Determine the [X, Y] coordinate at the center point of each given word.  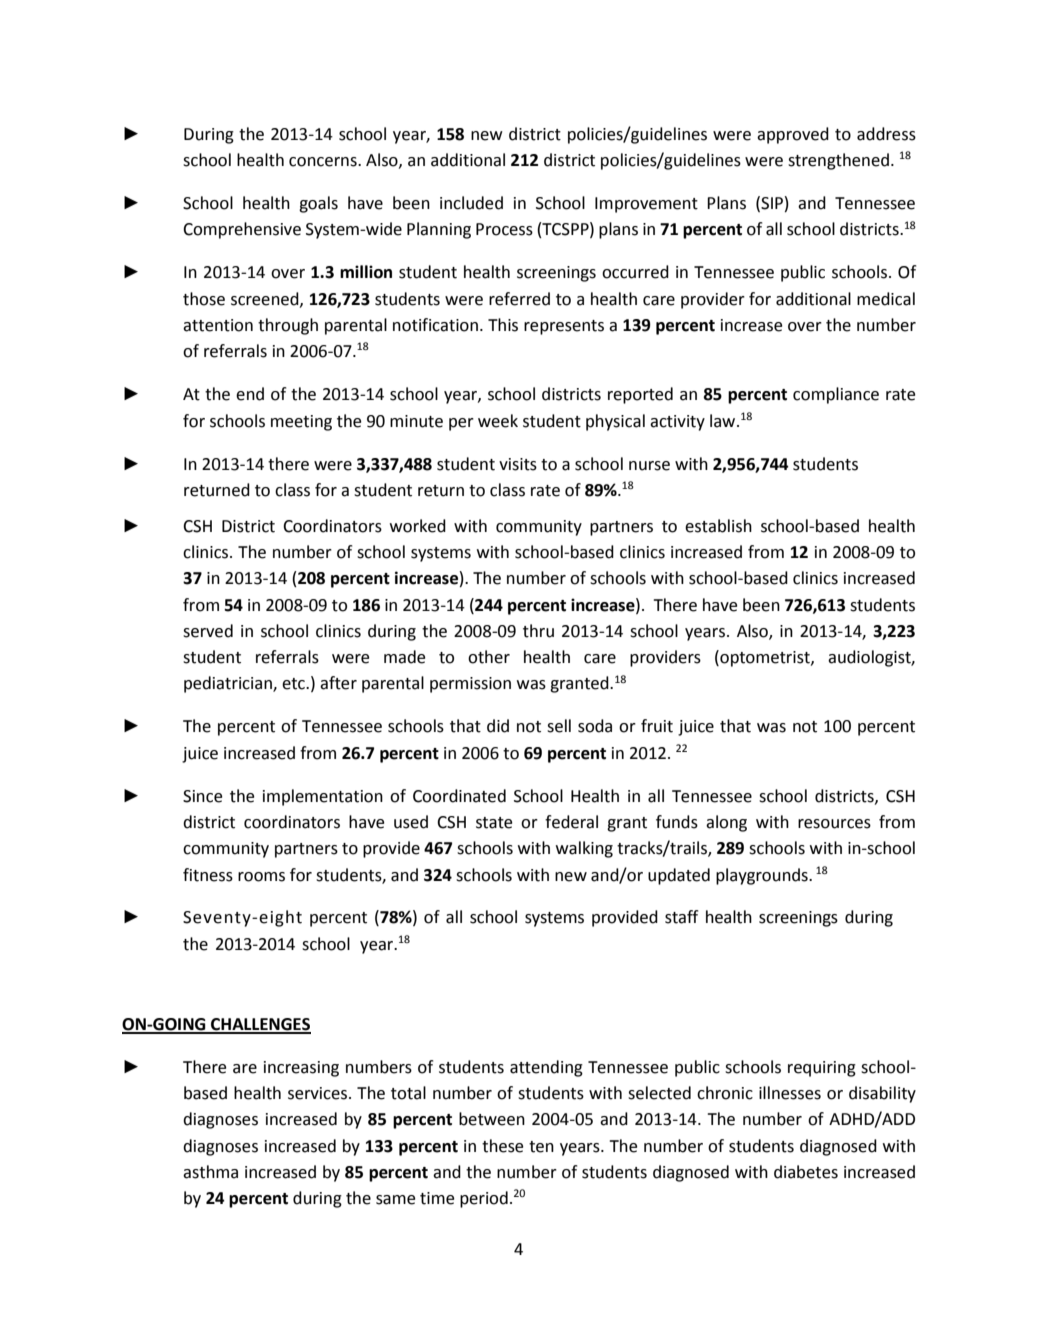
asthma [210, 1172]
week [498, 421]
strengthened [838, 161]
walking [584, 849]
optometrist [765, 658]
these [502, 1146]
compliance [836, 395]
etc [294, 684]
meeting [301, 423]
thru [538, 631]
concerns [324, 162]
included [471, 203]
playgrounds [763, 876]
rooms [261, 877]
